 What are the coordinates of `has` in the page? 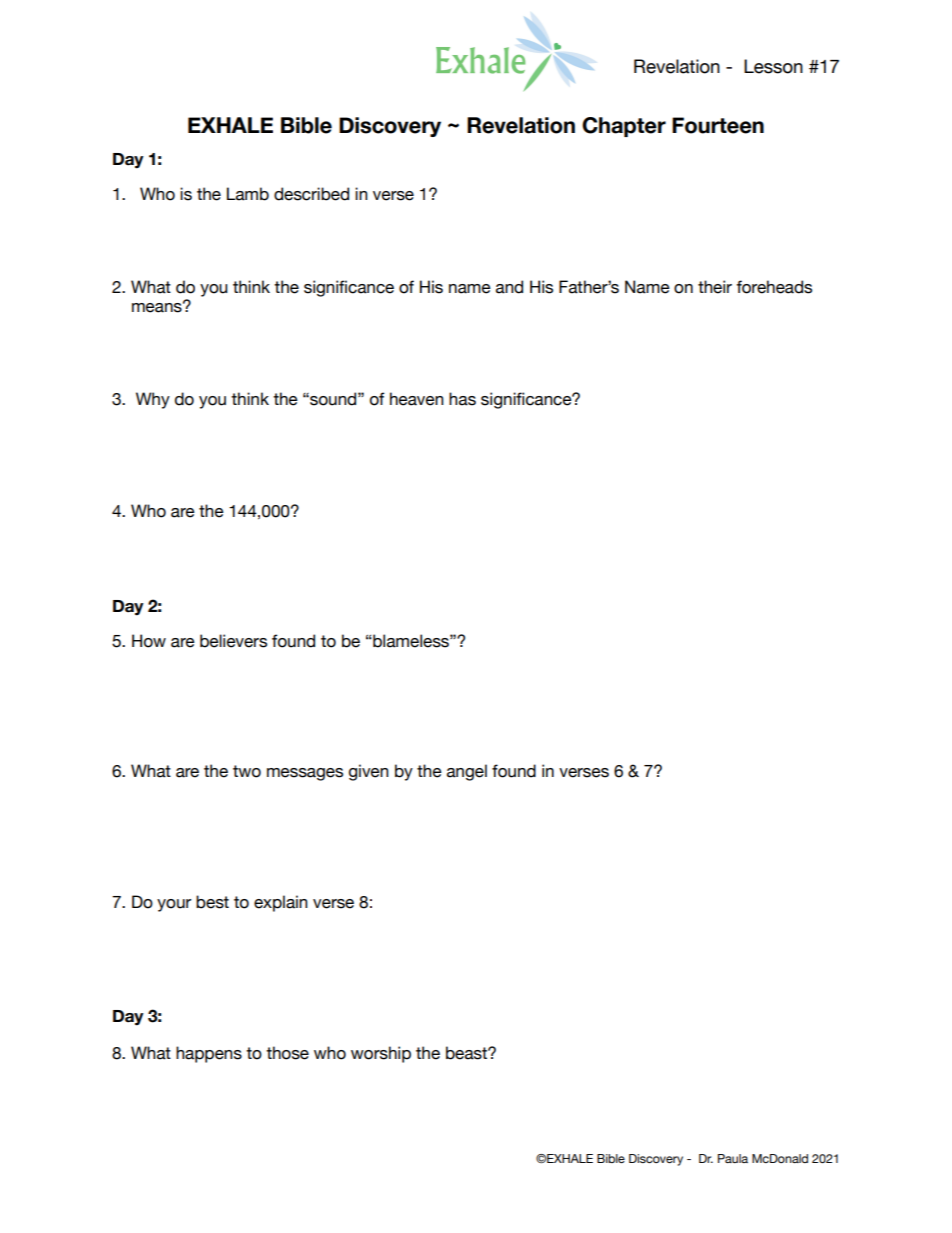 It's located at (462, 399).
